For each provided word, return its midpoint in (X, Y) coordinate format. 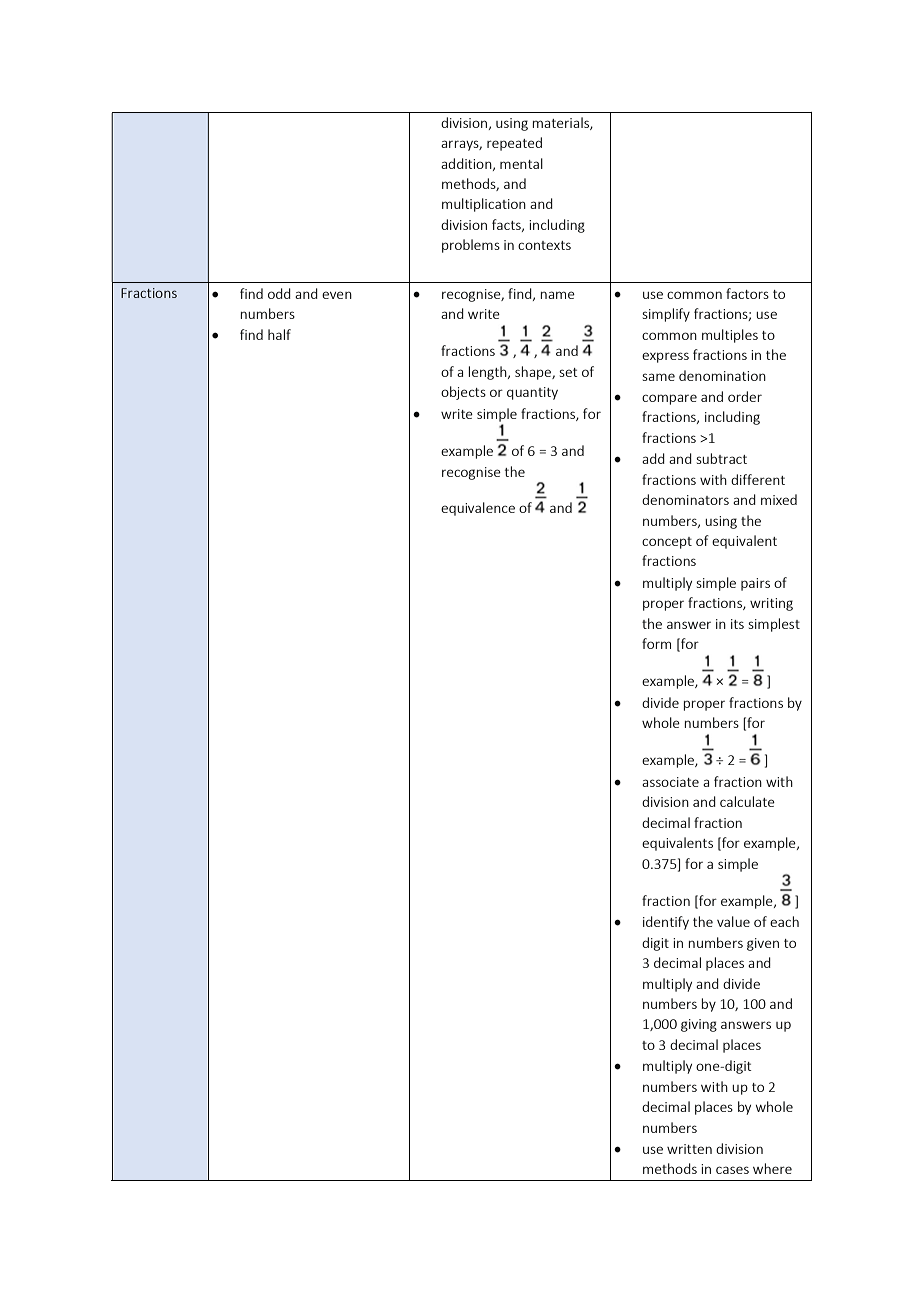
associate (670, 782)
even (337, 295)
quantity (532, 393)
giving (699, 1025)
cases (732, 1170)
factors (747, 293)
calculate (747, 801)
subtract (721, 458)
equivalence (478, 509)
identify (666, 923)
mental (521, 163)
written (689, 1149)
